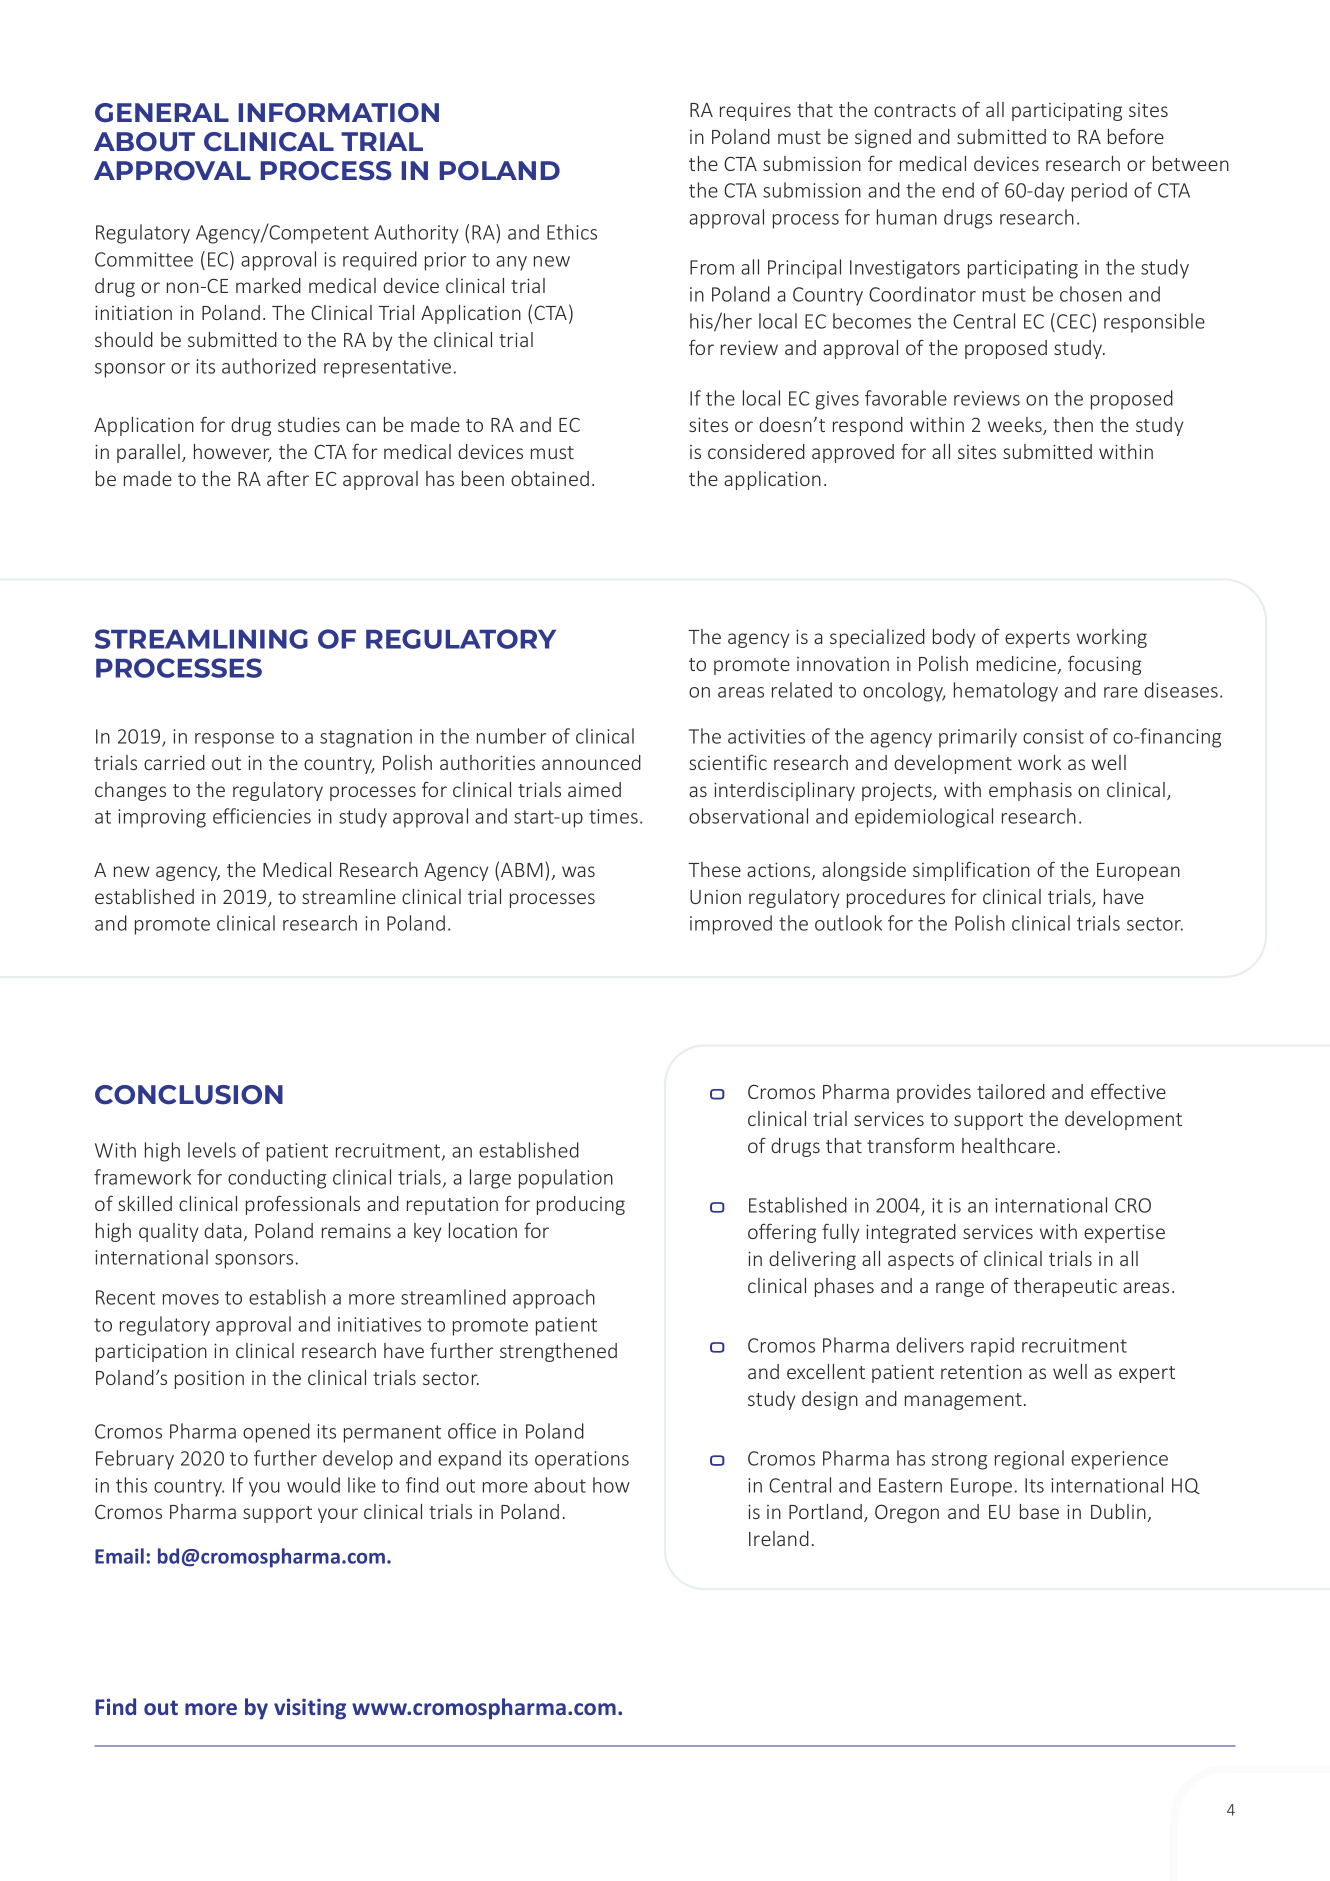 Image resolution: width=1330 pixels, height=1881 pixels. I want to click on response, so click(234, 740).
